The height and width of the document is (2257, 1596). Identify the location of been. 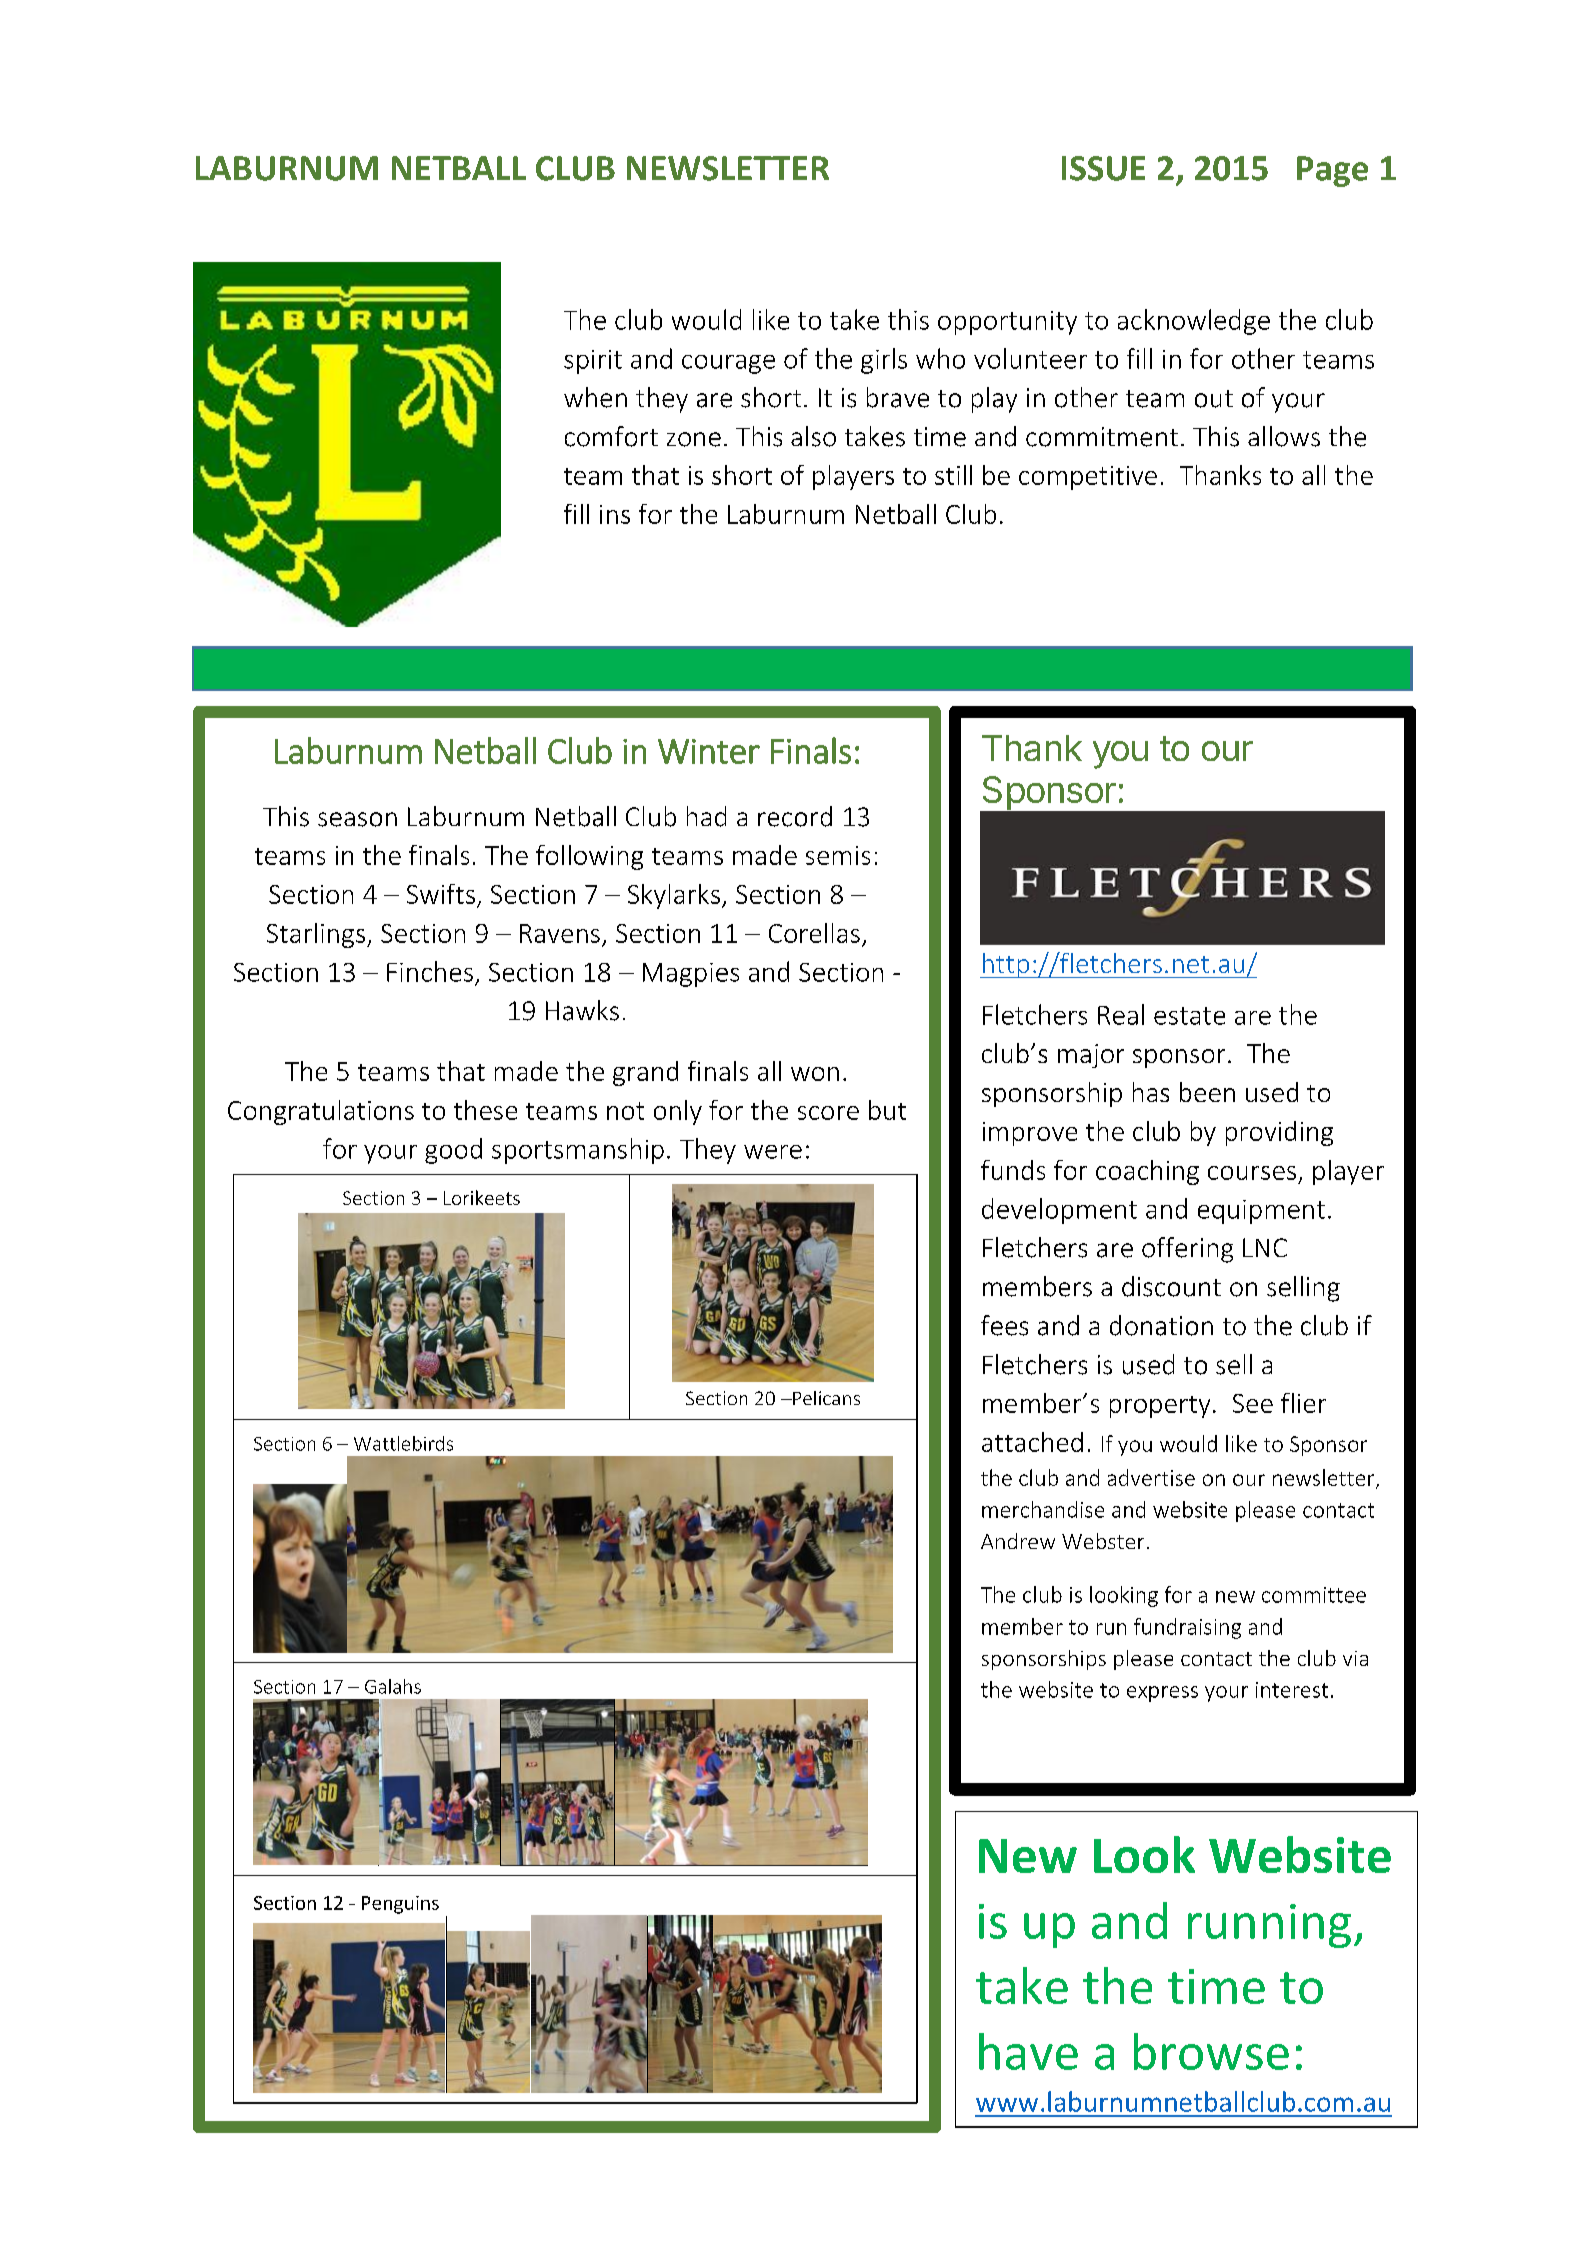
(1207, 1092).
